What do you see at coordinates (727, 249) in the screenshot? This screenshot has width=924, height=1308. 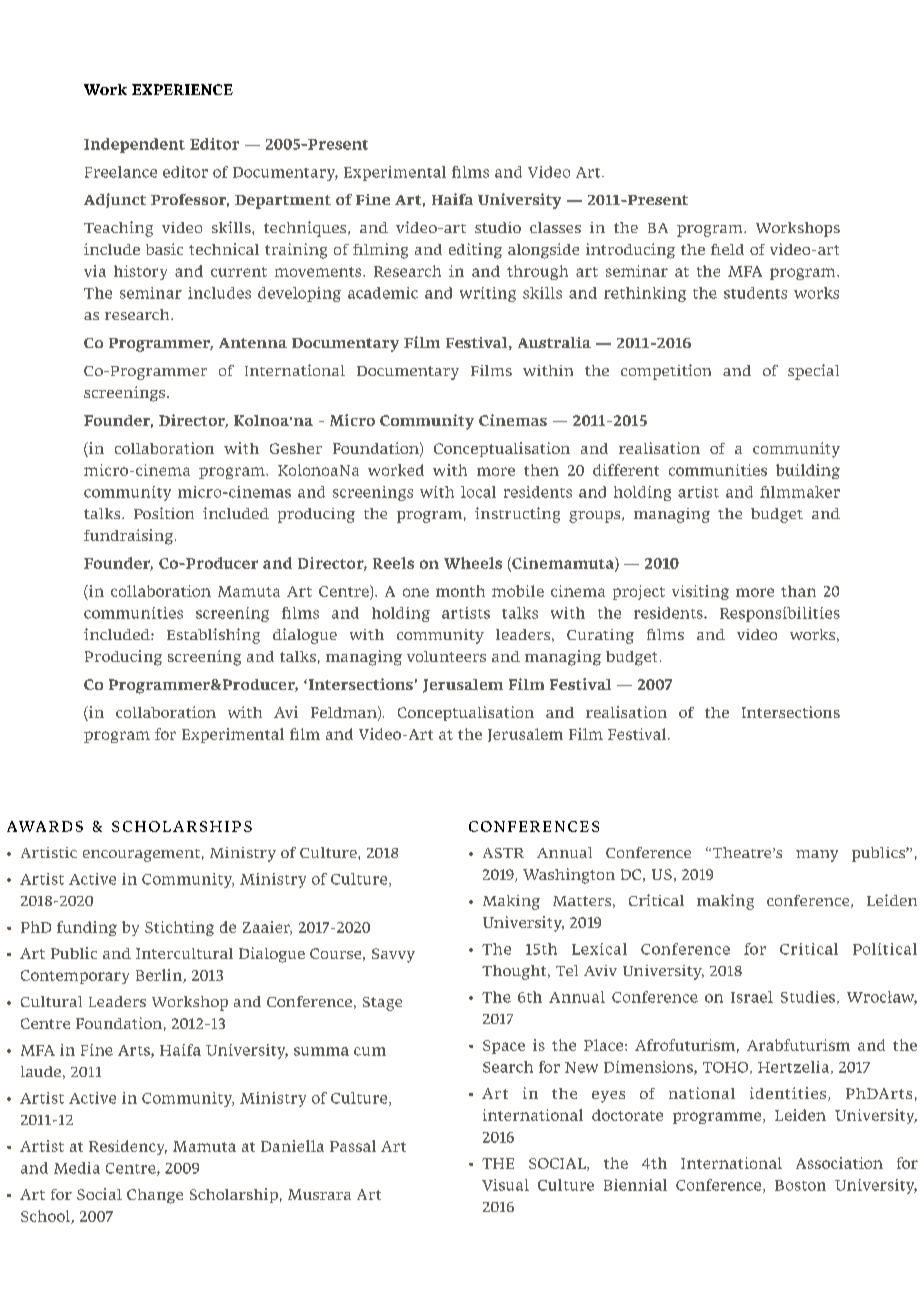 I see `field` at bounding box center [727, 249].
